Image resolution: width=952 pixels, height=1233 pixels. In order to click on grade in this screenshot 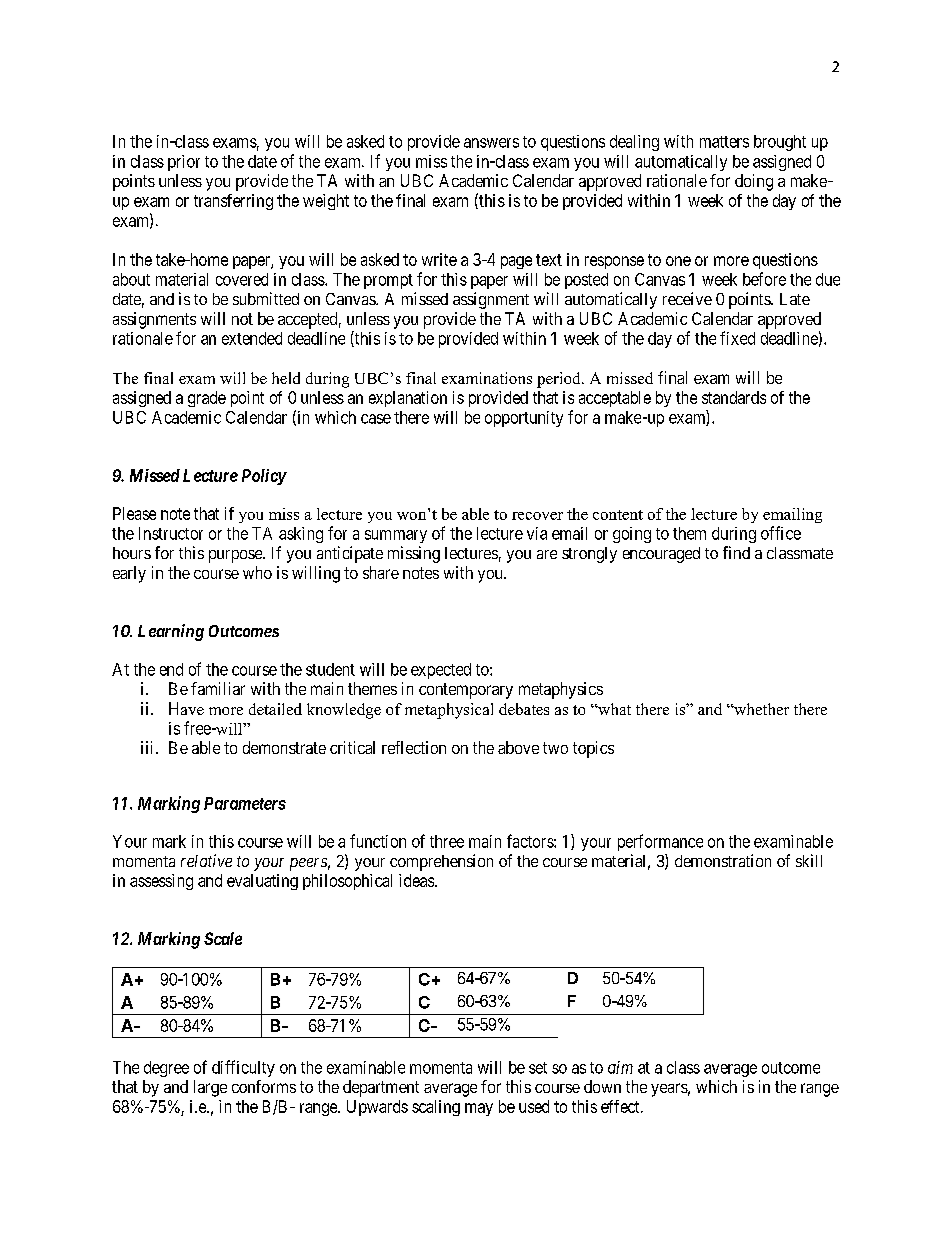, I will do `click(207, 399)`.
